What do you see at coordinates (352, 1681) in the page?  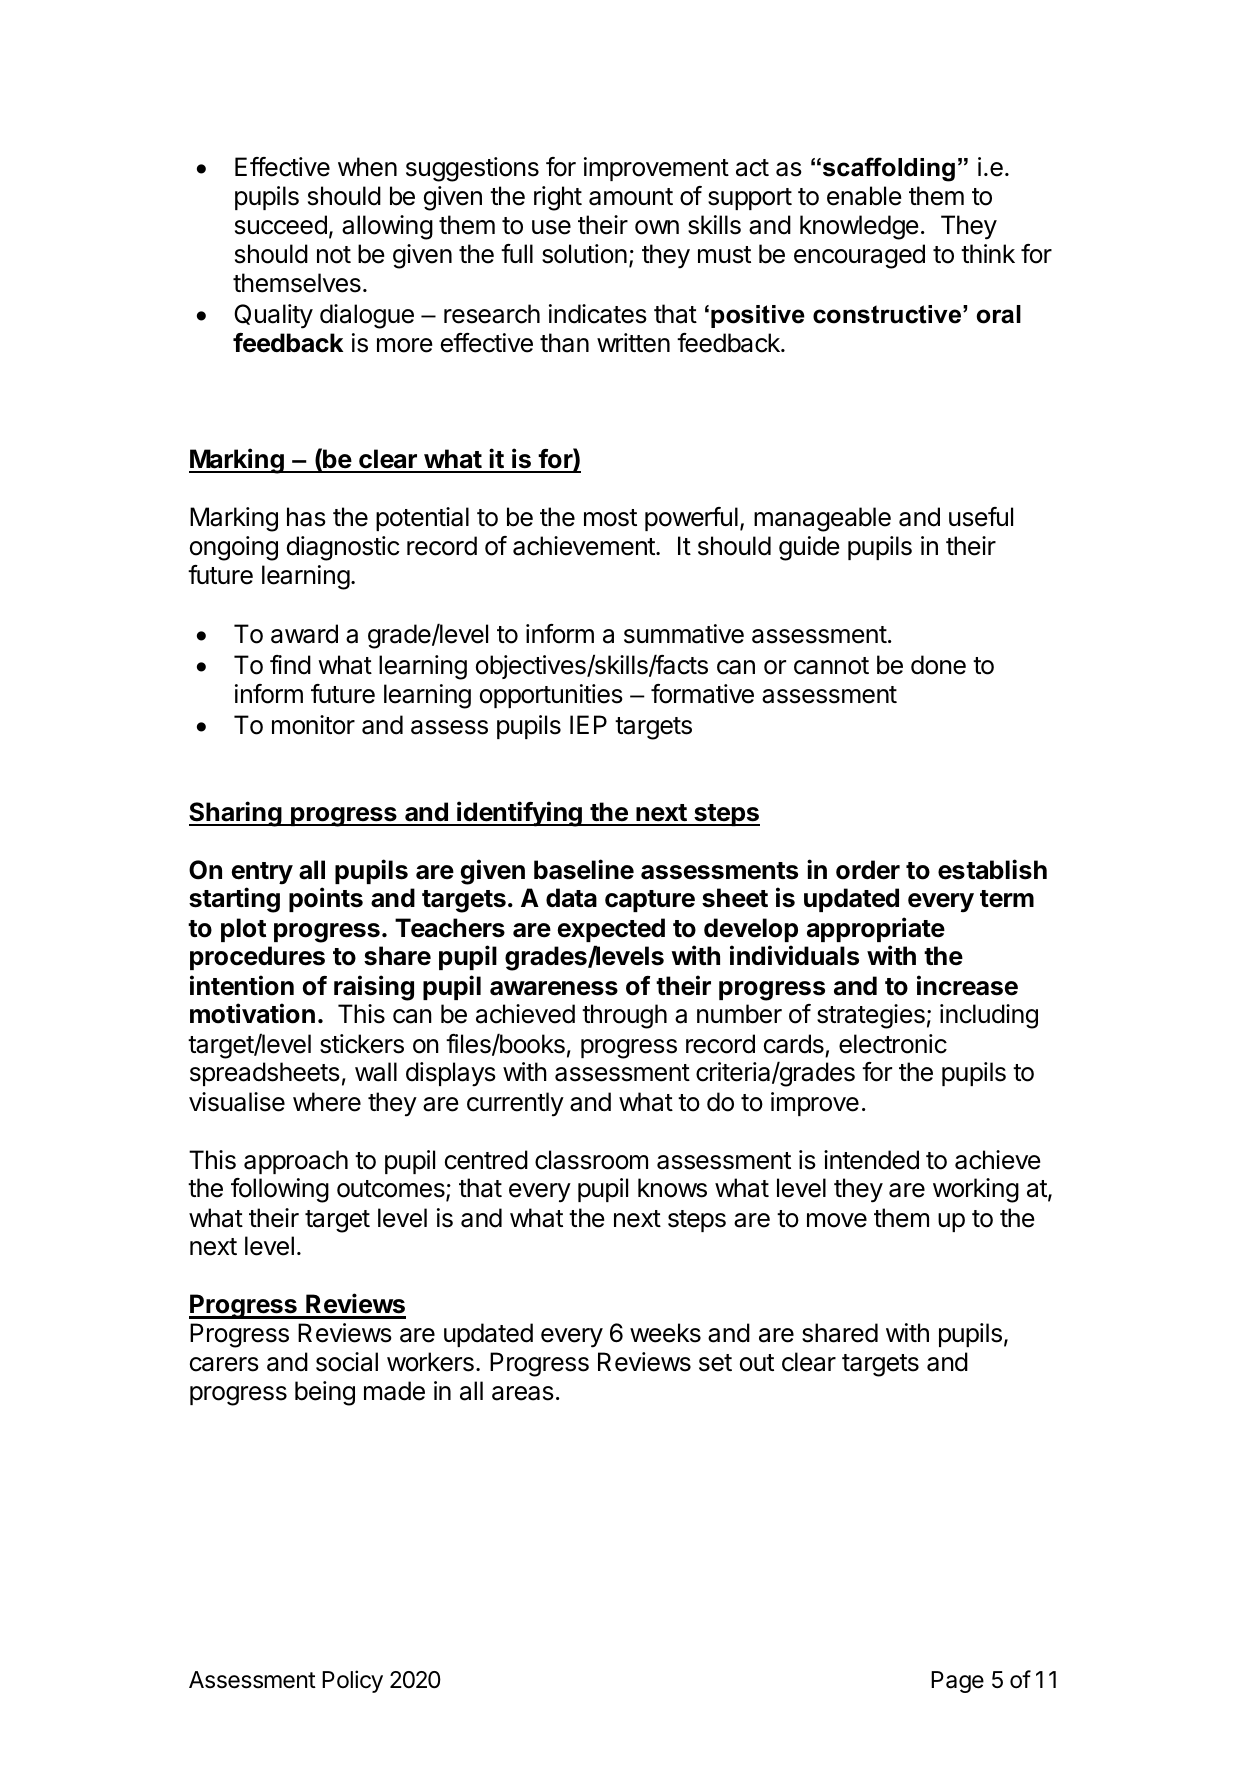 I see `Policy` at bounding box center [352, 1681].
